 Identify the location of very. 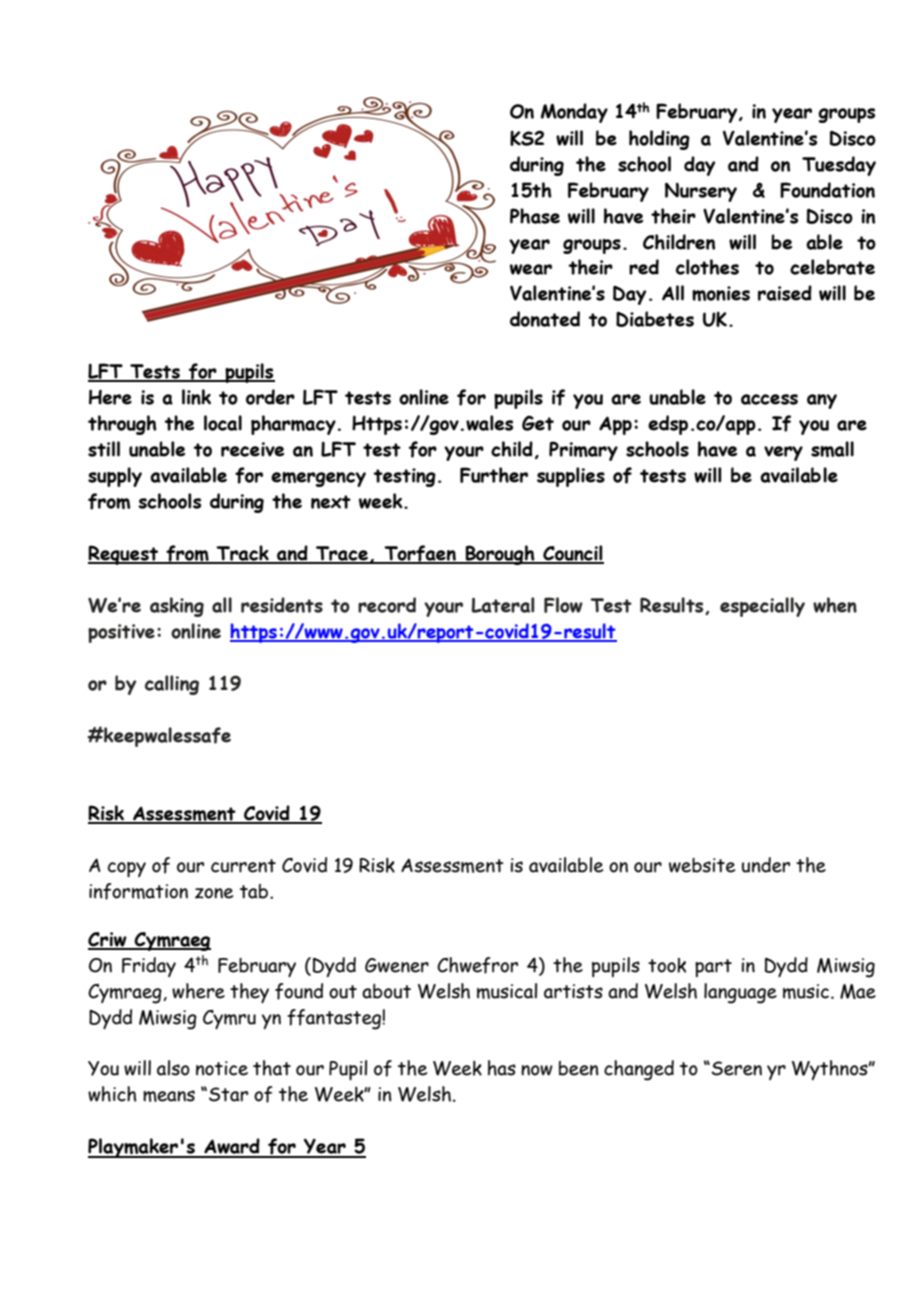
(783, 453).
